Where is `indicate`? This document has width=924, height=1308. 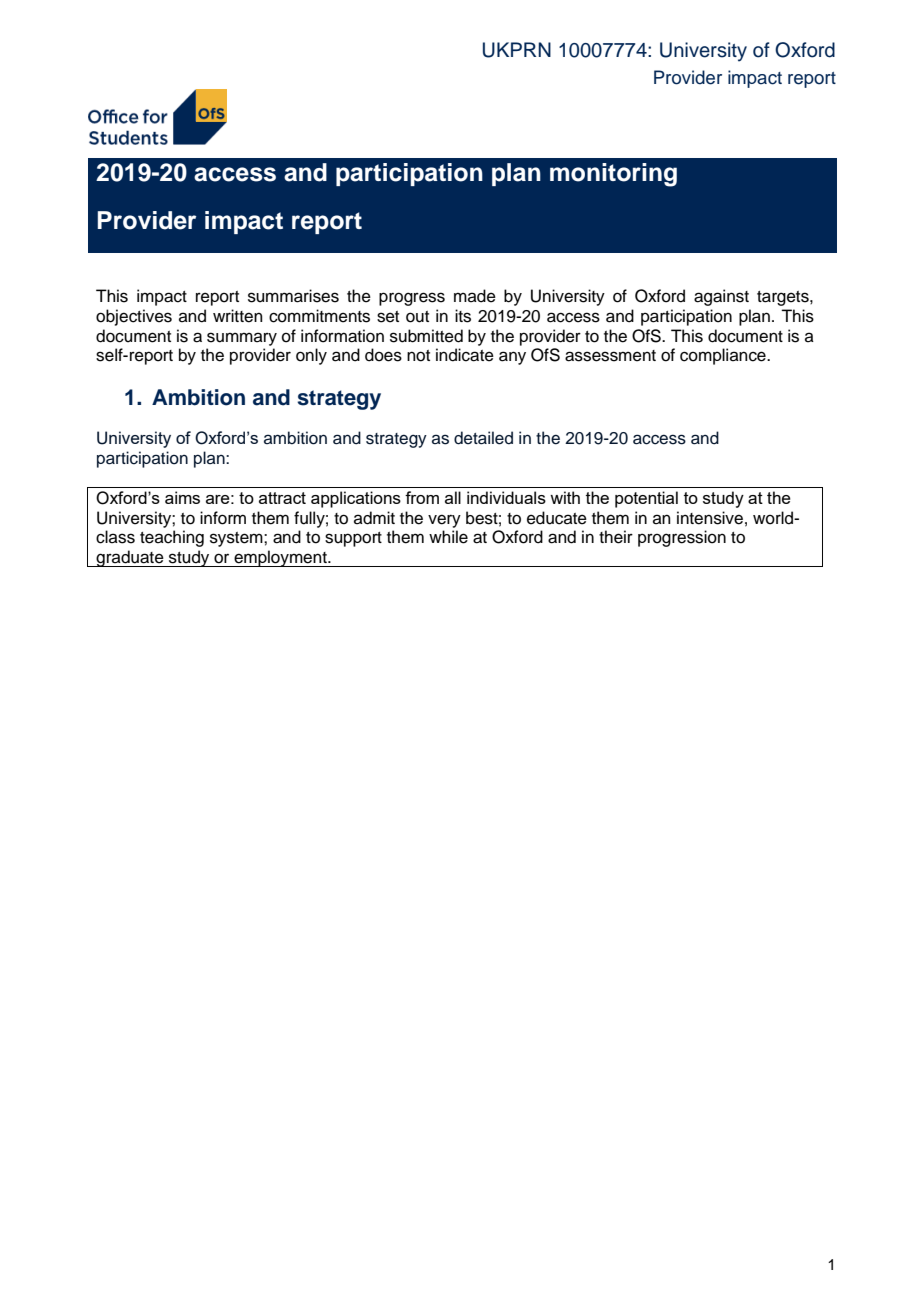
indicate is located at coordinates (465, 355).
